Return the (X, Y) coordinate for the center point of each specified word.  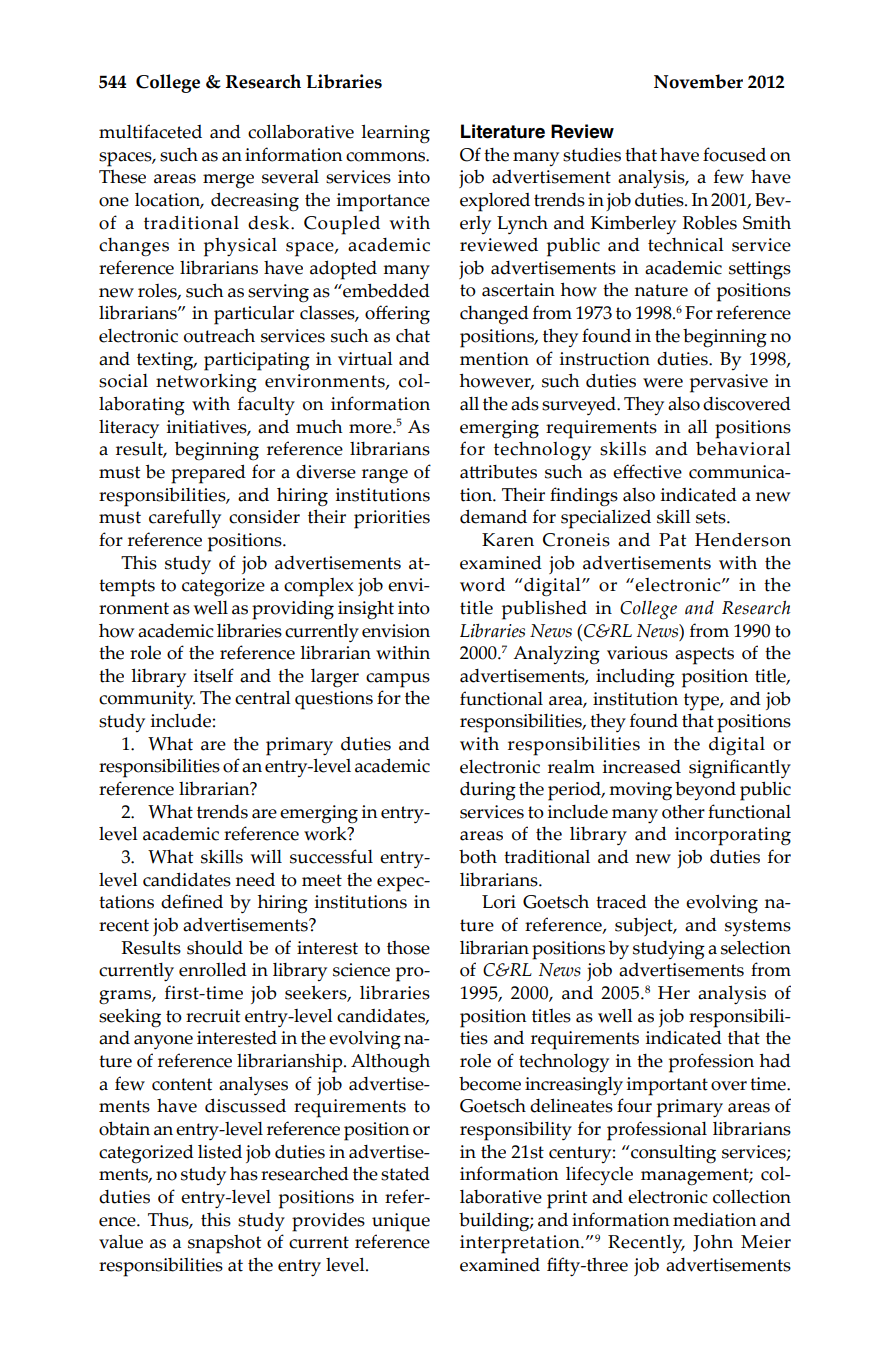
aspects (704, 656)
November (698, 81)
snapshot (224, 1244)
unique (401, 1222)
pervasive (729, 383)
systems (758, 927)
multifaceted (150, 131)
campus (398, 680)
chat (413, 336)
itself (214, 675)
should (215, 947)
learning (395, 134)
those (408, 948)
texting (166, 361)
